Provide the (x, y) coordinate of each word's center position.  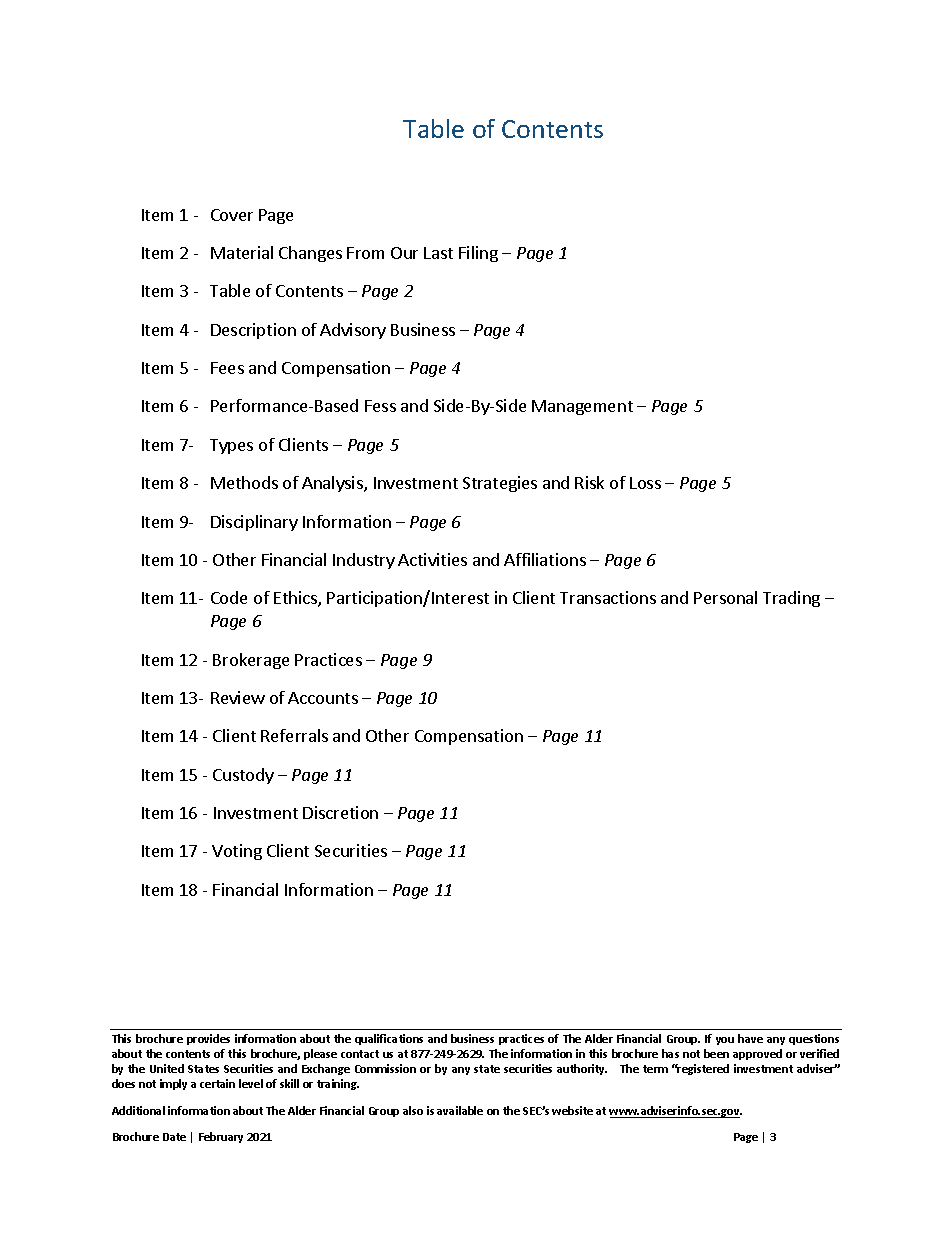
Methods (244, 482)
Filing (478, 254)
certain (217, 1083)
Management (582, 407)
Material (242, 252)
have (750, 1038)
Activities (432, 559)
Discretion (340, 812)
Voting (237, 852)
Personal (725, 597)
